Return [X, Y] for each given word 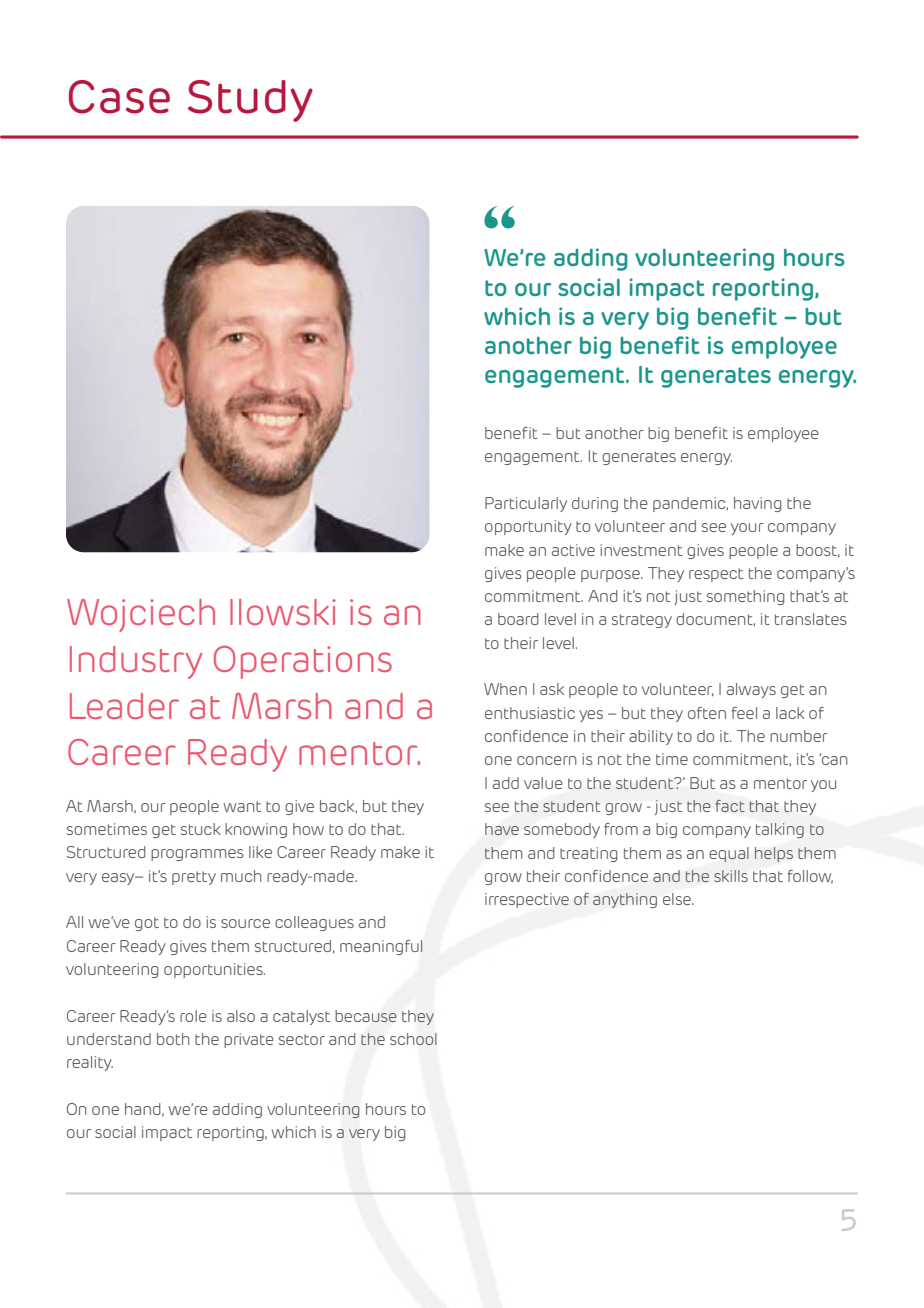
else [678, 899]
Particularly [526, 504]
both [173, 1039]
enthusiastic [530, 713]
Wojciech [141, 615]
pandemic [690, 504]
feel [744, 713]
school [413, 1039]
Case [119, 97]
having [757, 504]
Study [250, 101]
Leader [124, 706]
